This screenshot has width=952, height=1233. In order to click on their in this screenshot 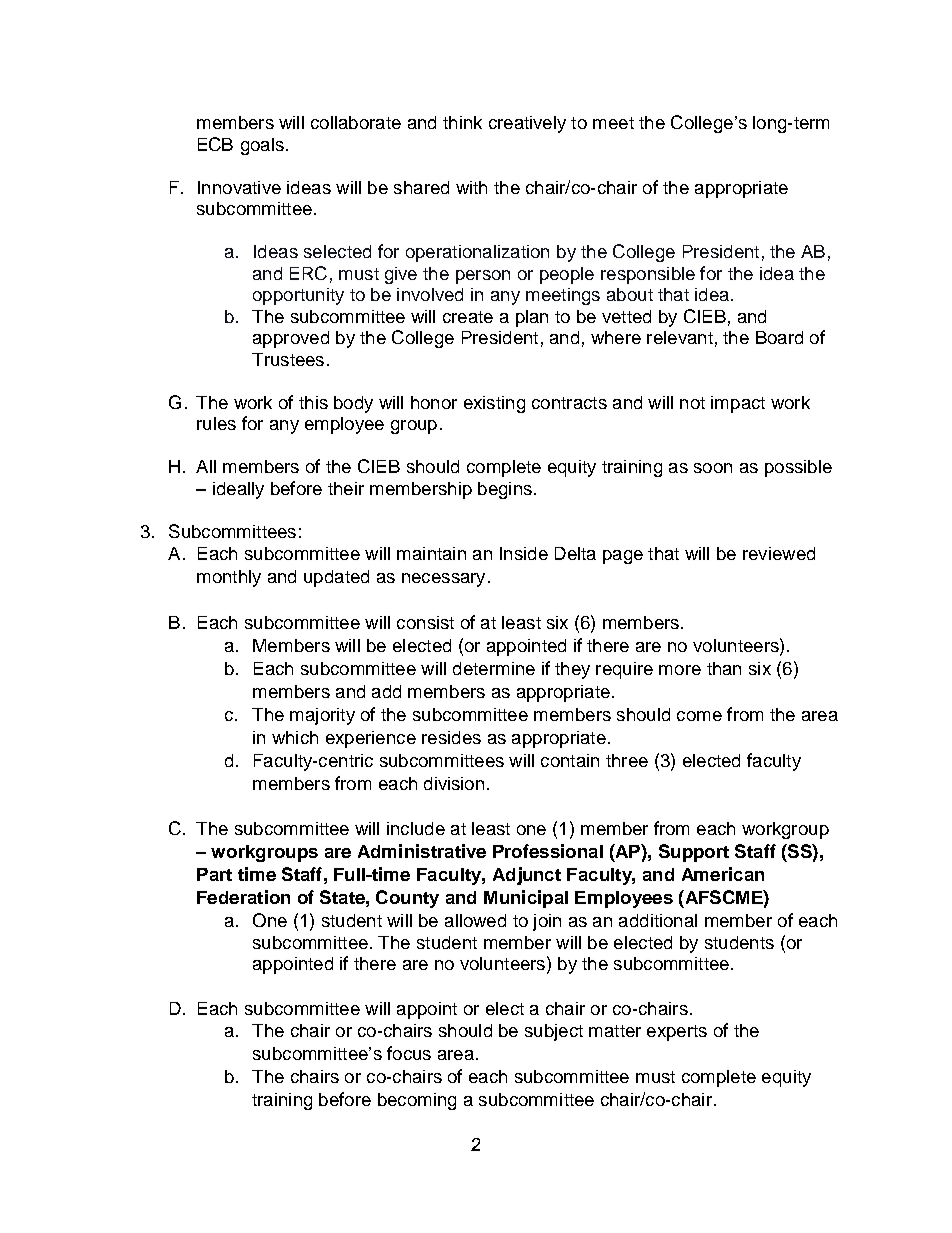, I will do `click(346, 488)`.
